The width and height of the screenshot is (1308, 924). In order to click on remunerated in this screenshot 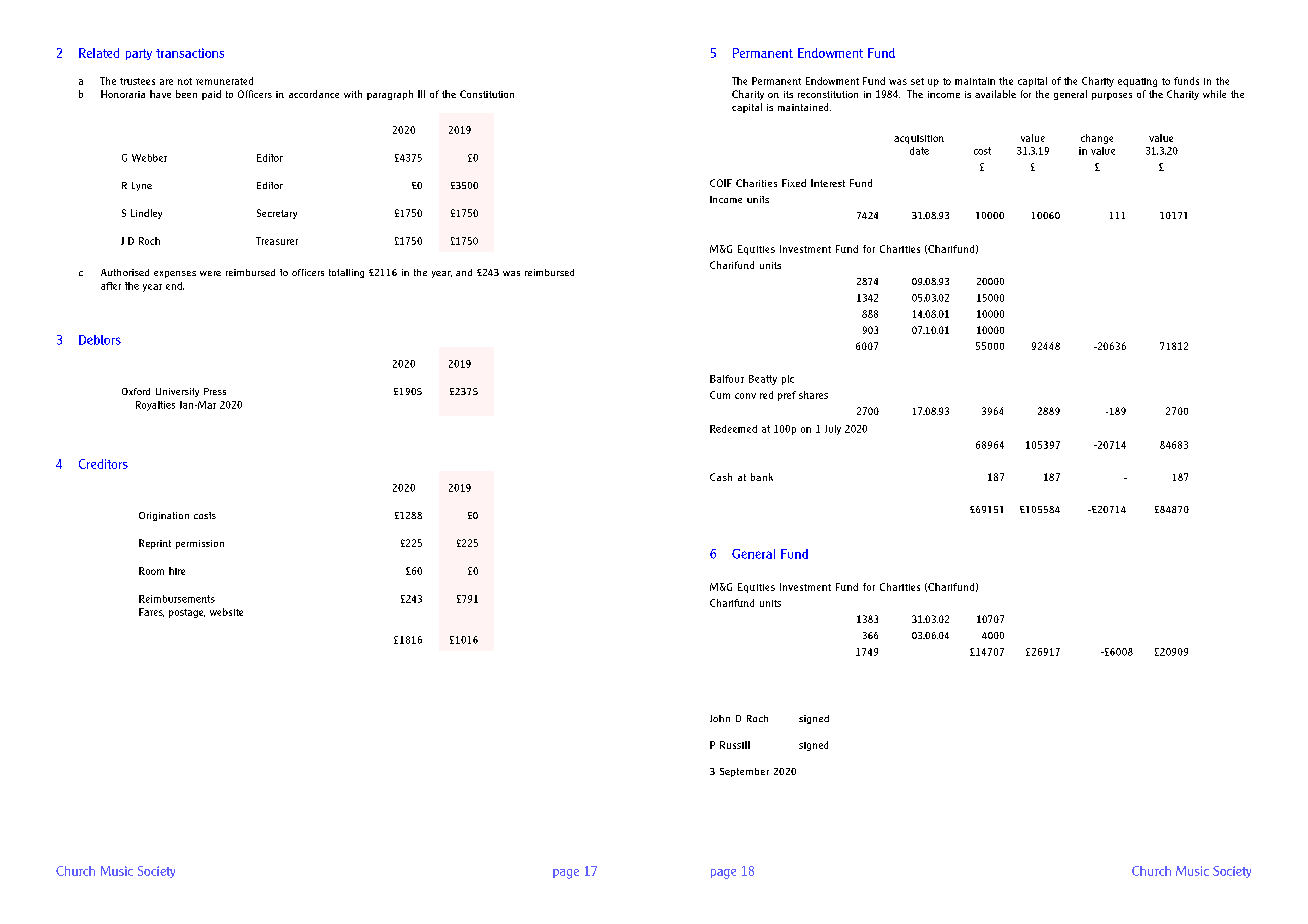, I will do `click(224, 81)`.
